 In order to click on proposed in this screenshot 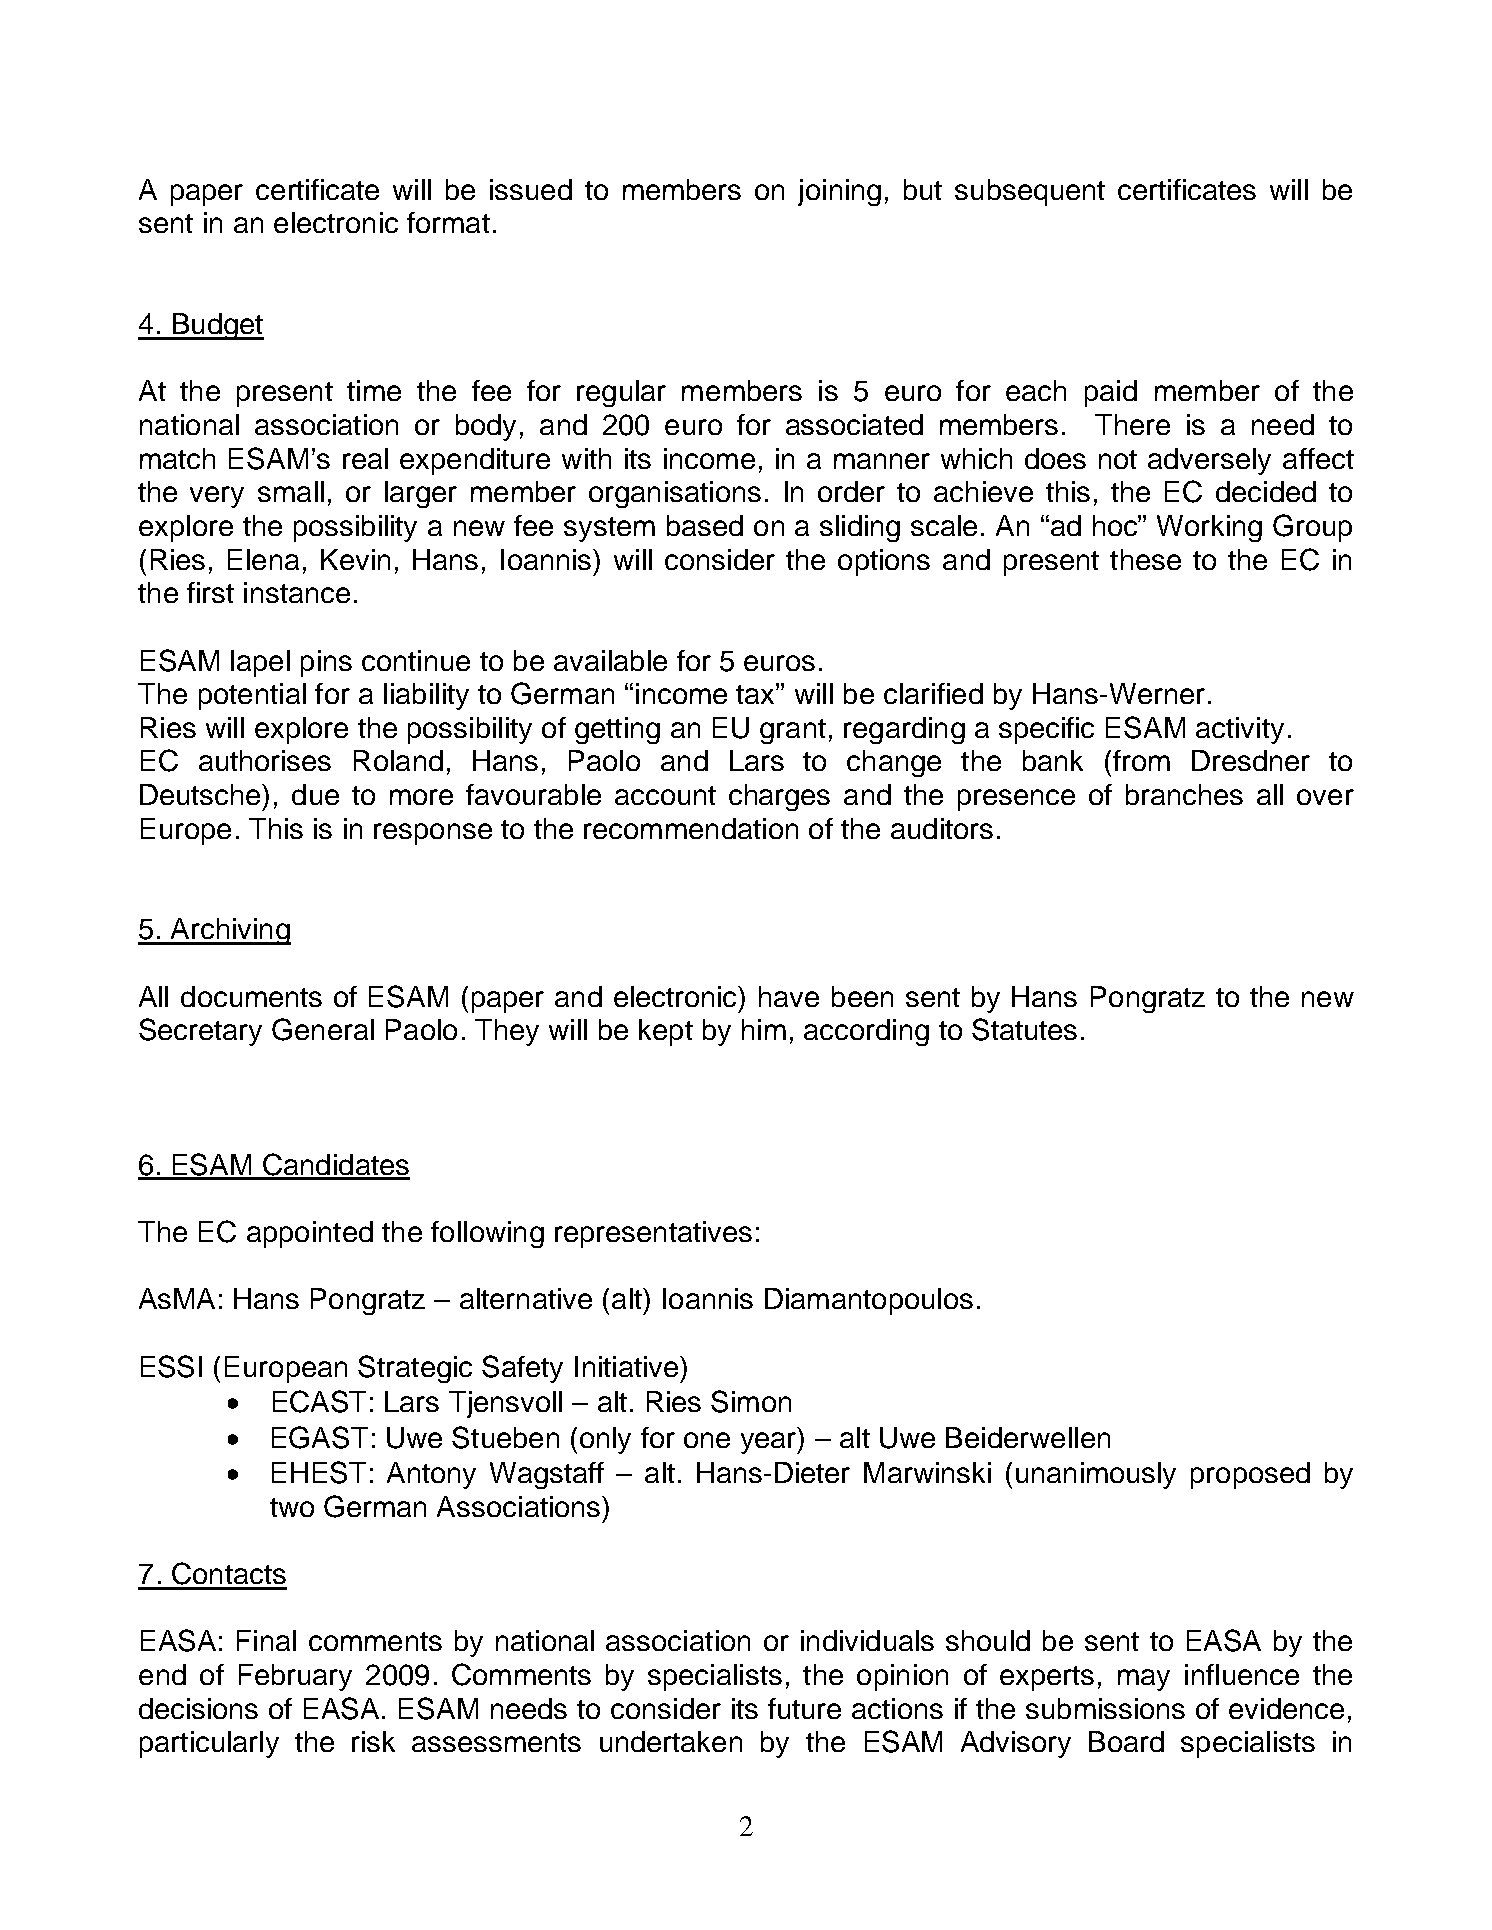, I will do `click(1250, 1475)`.
